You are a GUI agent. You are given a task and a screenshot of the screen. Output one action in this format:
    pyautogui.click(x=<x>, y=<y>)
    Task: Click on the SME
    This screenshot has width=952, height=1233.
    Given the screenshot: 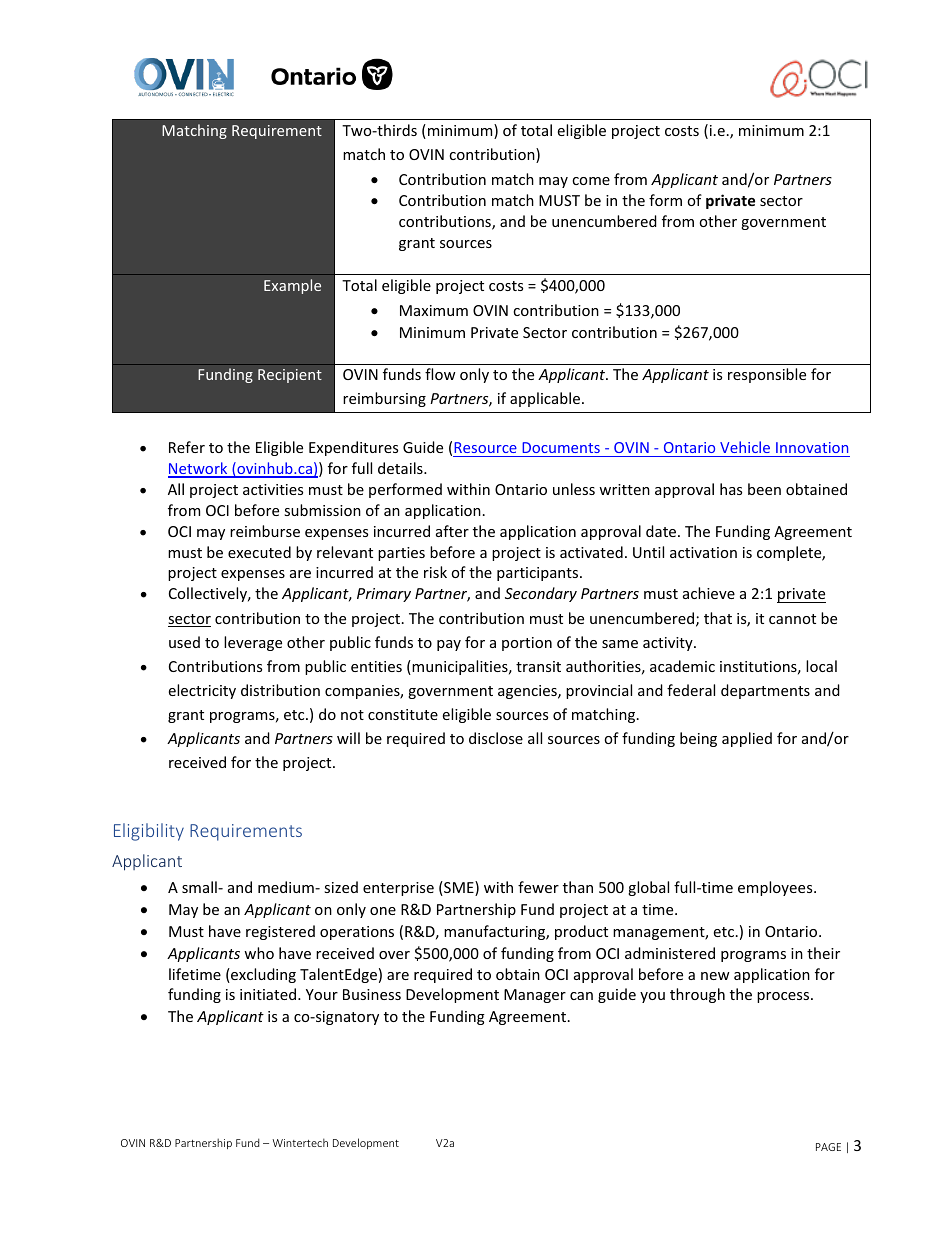 What is the action you would take?
    pyautogui.click(x=459, y=888)
